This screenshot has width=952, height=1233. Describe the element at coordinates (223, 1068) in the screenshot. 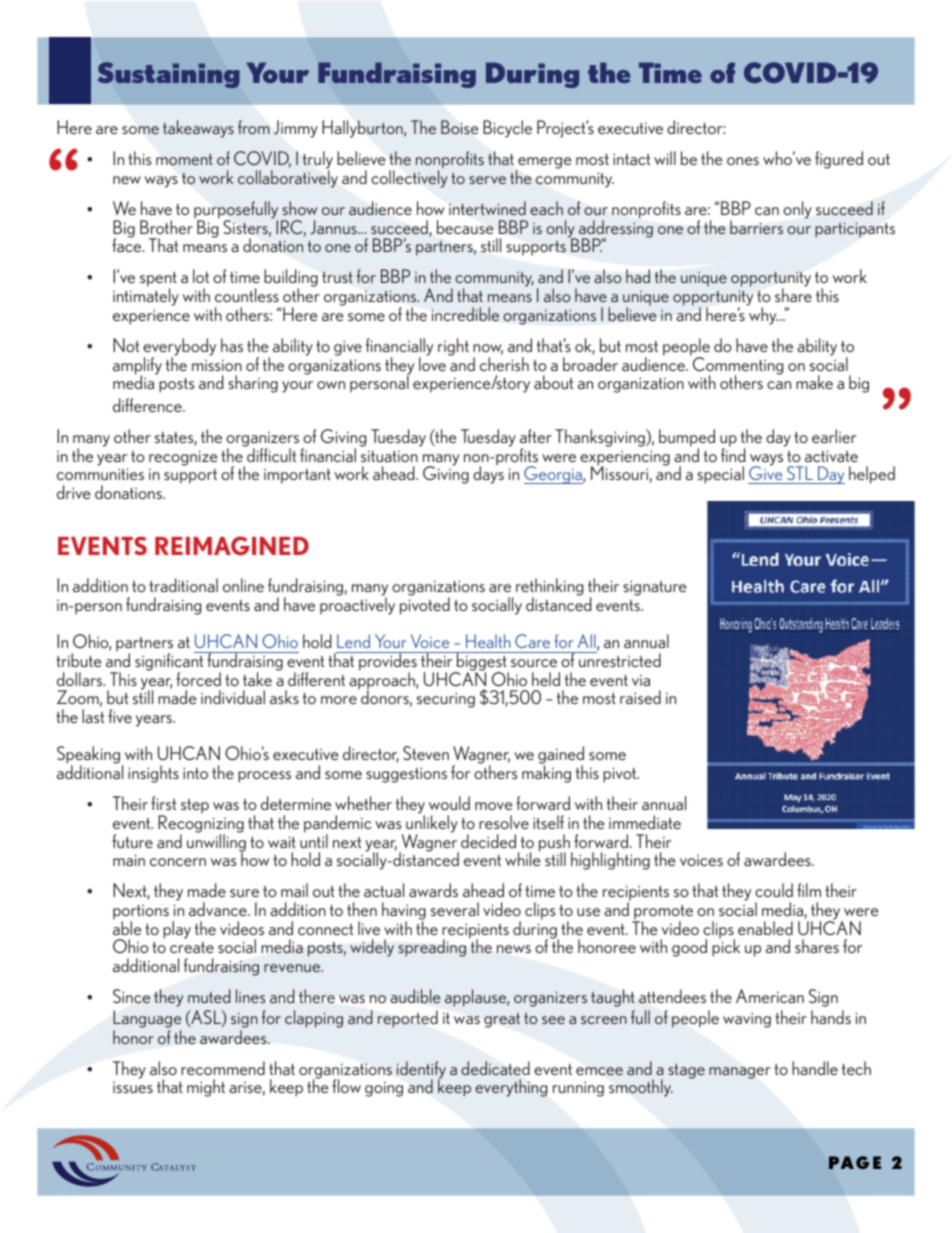

I see `recommend` at that location.
